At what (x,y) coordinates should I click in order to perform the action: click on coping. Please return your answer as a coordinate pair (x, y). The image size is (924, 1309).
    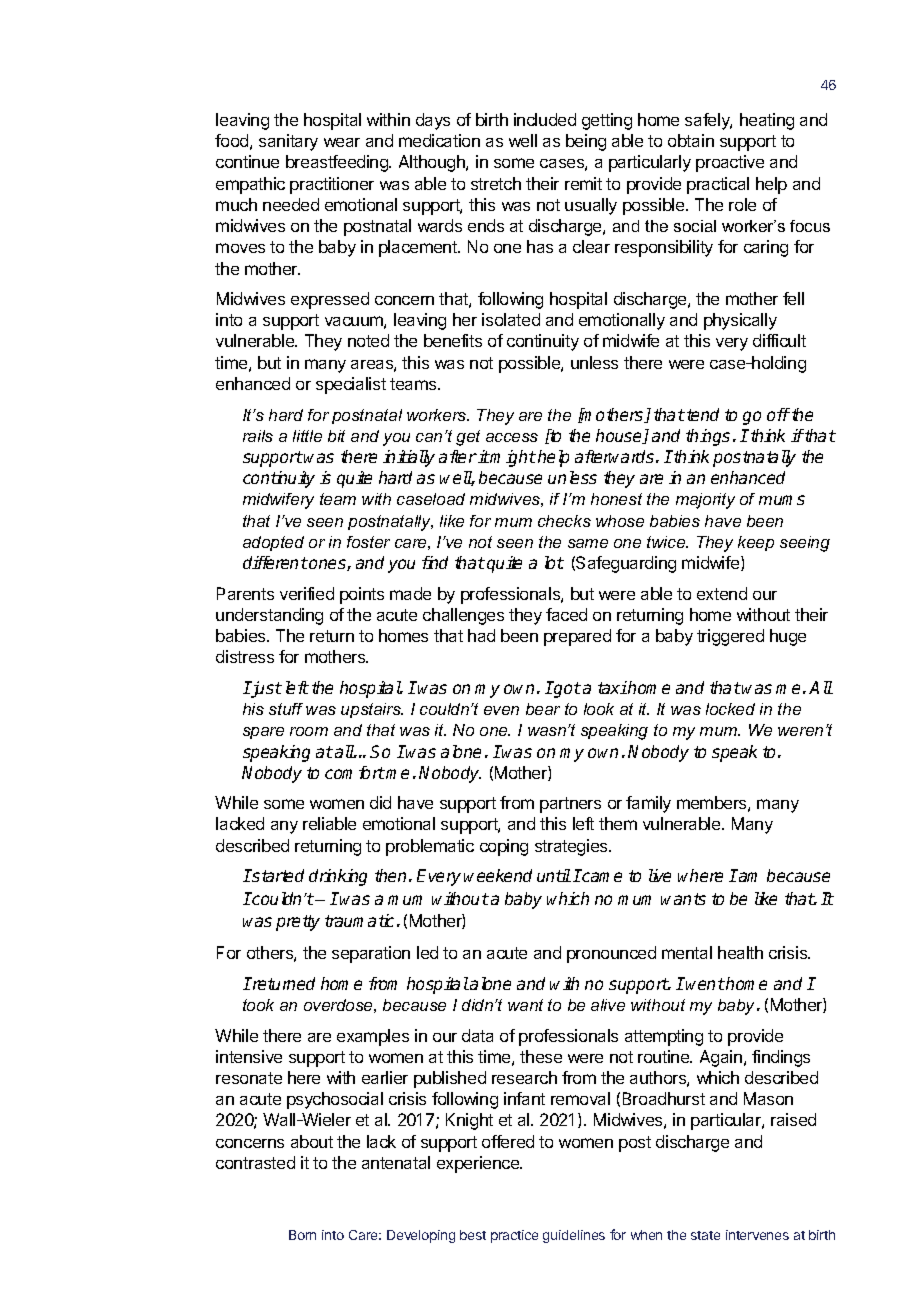
    Looking at the image, I should click on (504, 847).
